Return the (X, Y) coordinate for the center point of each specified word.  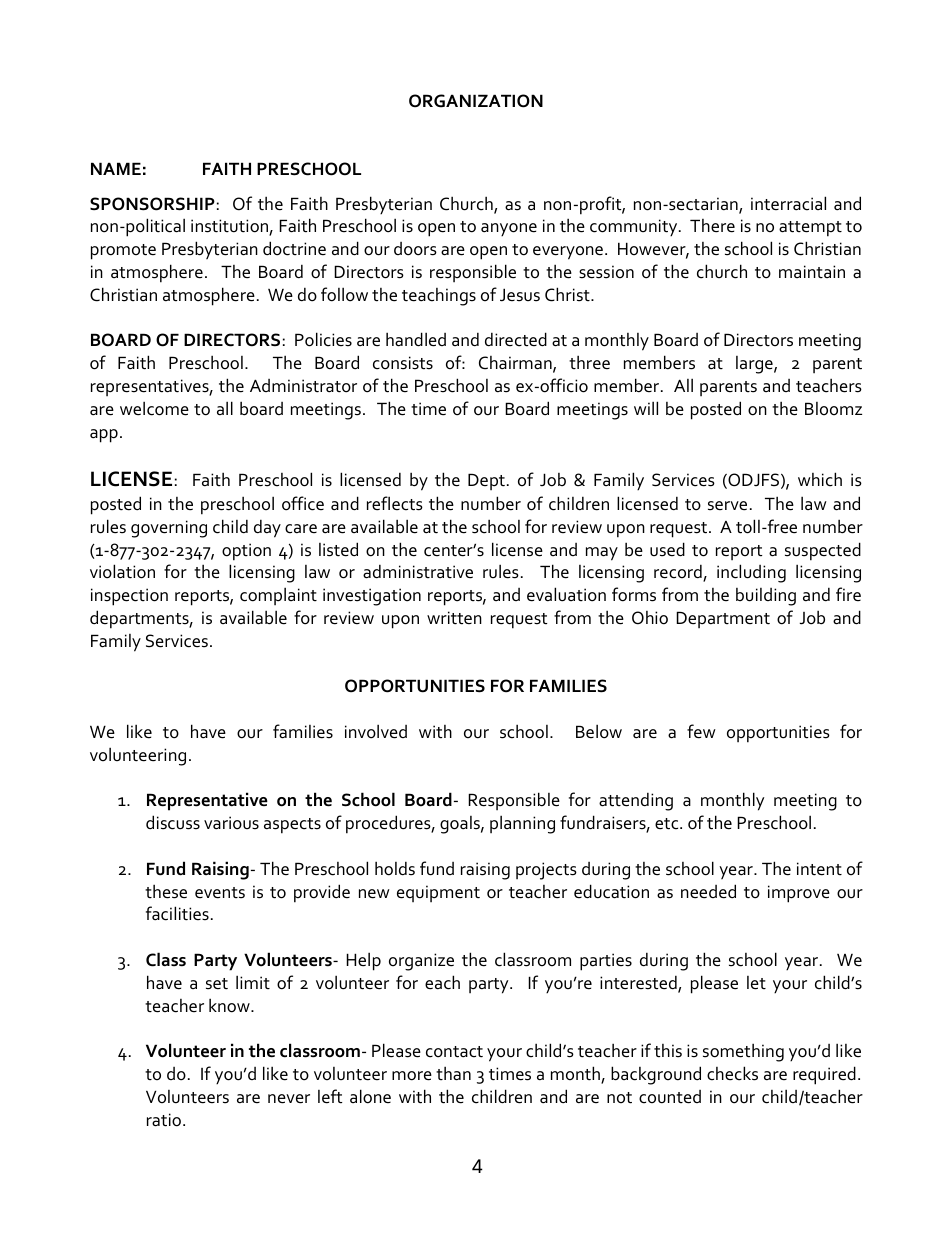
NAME (116, 168)
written (454, 618)
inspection (129, 597)
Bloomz (833, 408)
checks (732, 1073)
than (453, 1073)
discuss (173, 822)
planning (522, 824)
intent (819, 869)
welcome (154, 408)
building (766, 597)
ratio (164, 1120)
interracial (788, 203)
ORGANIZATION (476, 101)
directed (516, 339)
